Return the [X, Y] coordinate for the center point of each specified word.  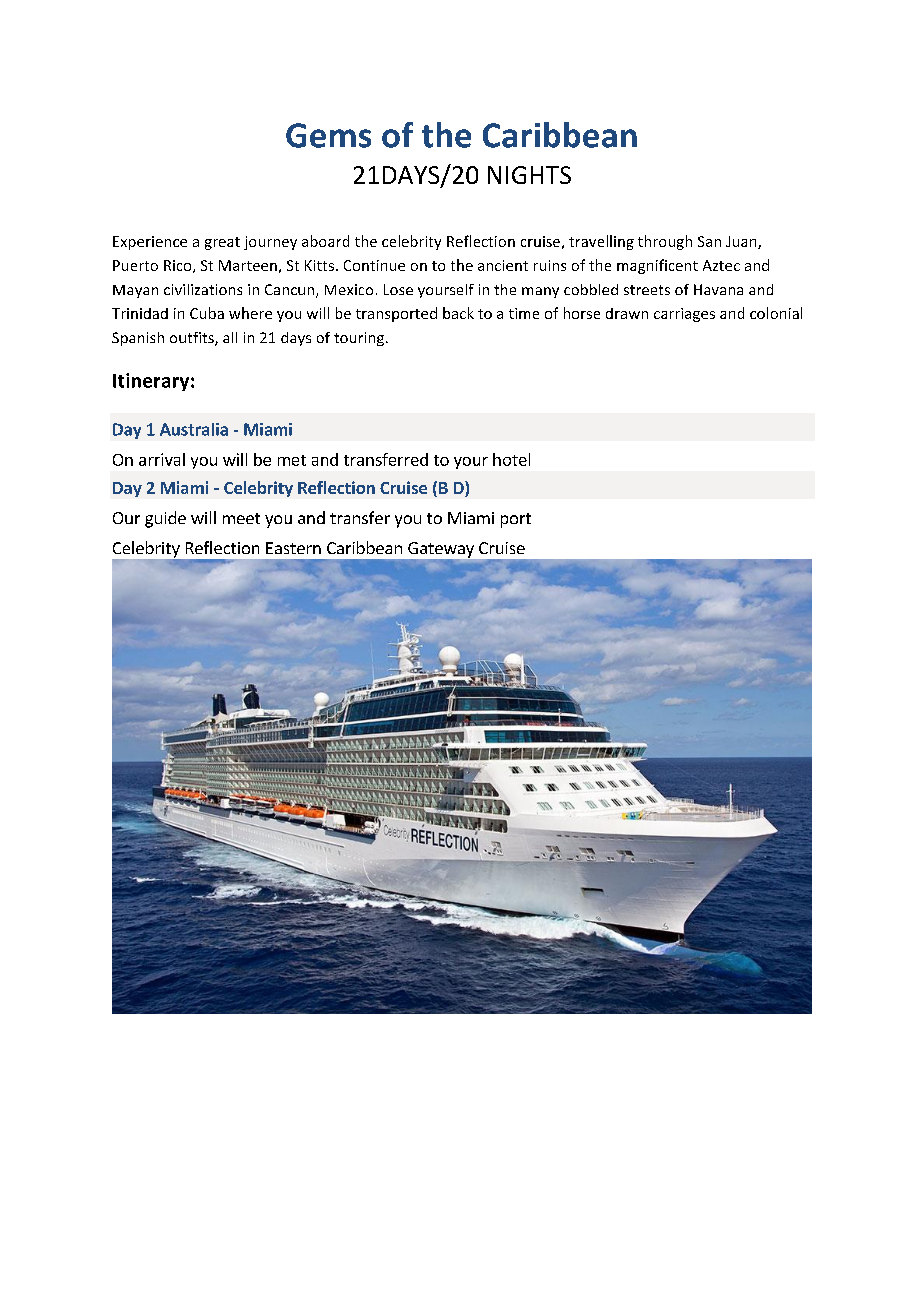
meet [241, 518]
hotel [511, 459]
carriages [684, 315]
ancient [503, 265]
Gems [328, 135]
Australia [194, 429]
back [458, 313]
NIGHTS [529, 175]
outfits [193, 339]
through [665, 242]
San [709, 241]
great [222, 243]
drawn [627, 313]
